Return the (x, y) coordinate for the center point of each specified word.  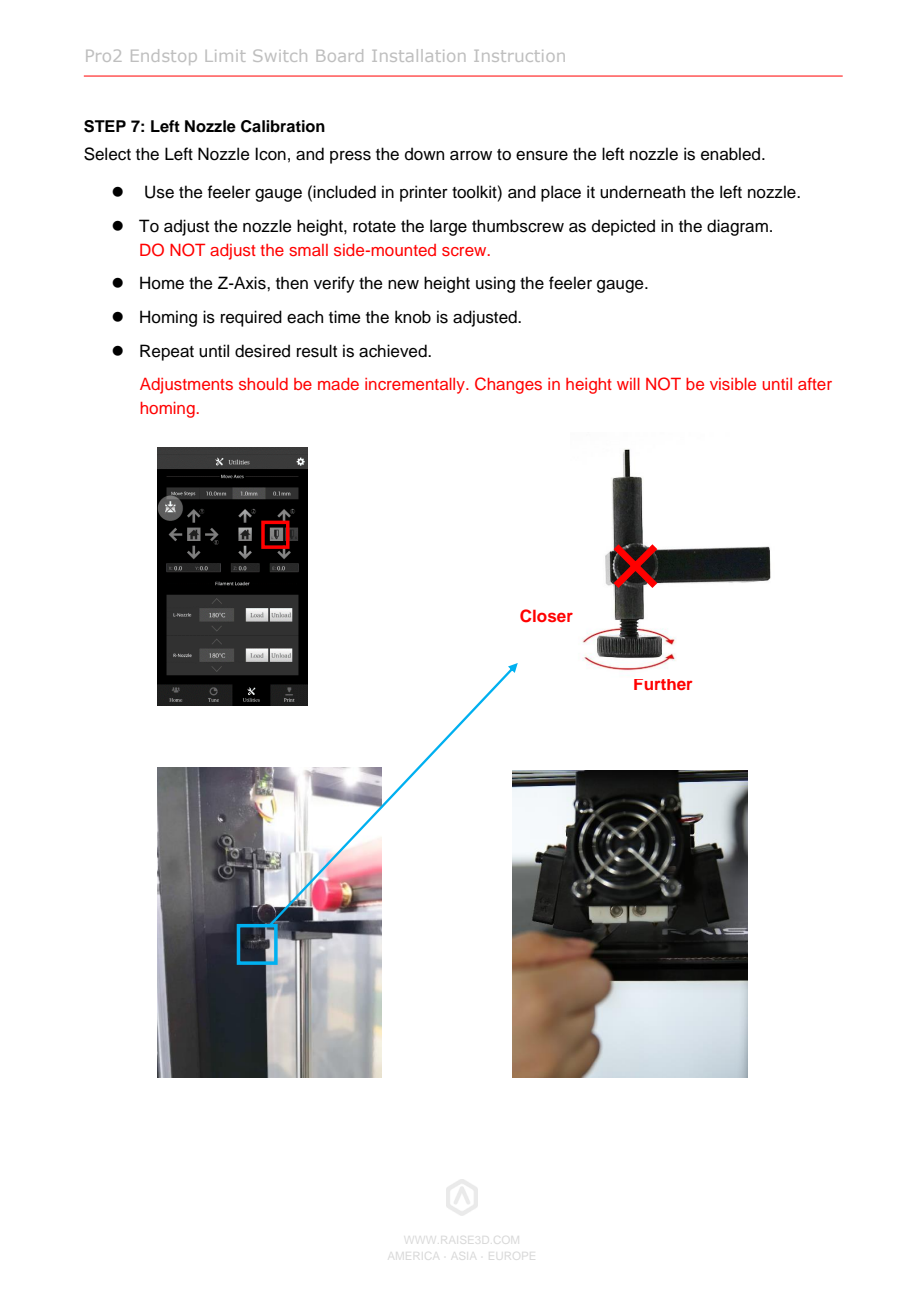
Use (159, 192)
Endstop (164, 57)
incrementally (416, 386)
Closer (546, 616)
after (815, 383)
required (251, 318)
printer (424, 193)
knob (413, 317)
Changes (508, 385)
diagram (737, 227)
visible (733, 384)
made (338, 384)
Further (663, 684)
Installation (418, 55)
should (263, 384)
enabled (732, 154)
